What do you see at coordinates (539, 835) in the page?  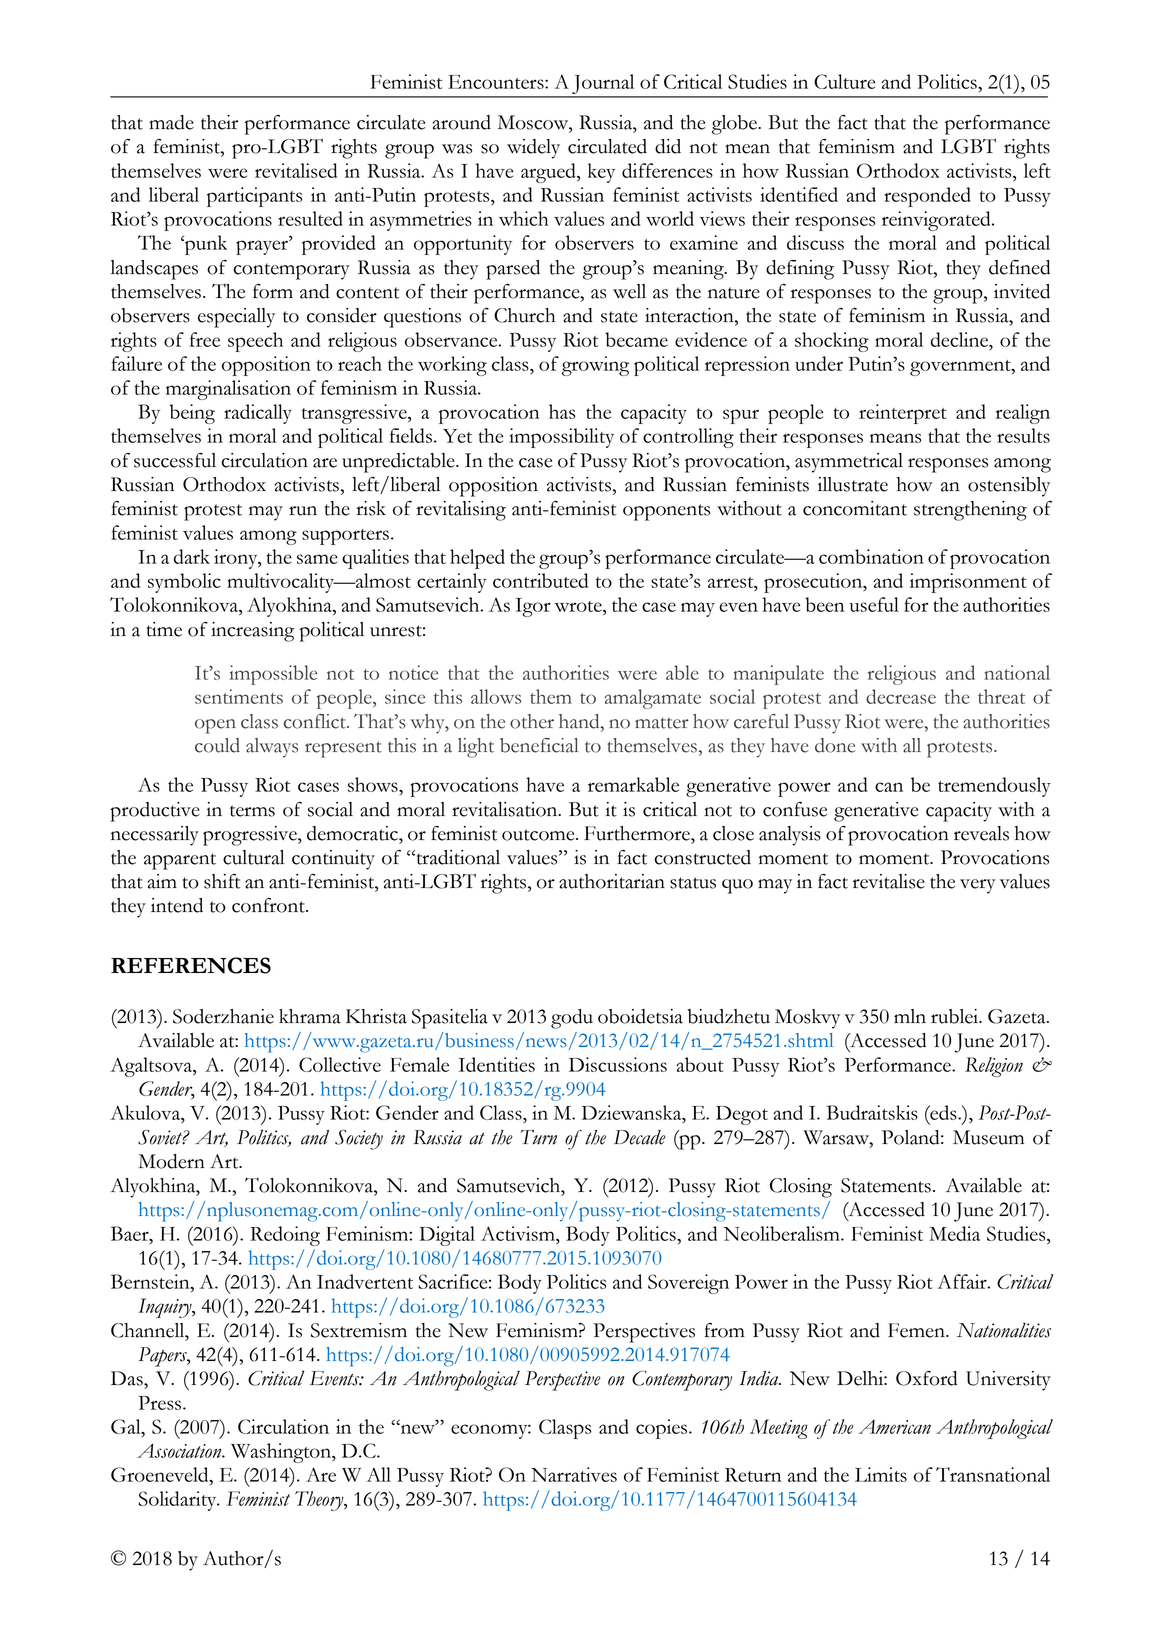 I see `outcome` at bounding box center [539, 835].
